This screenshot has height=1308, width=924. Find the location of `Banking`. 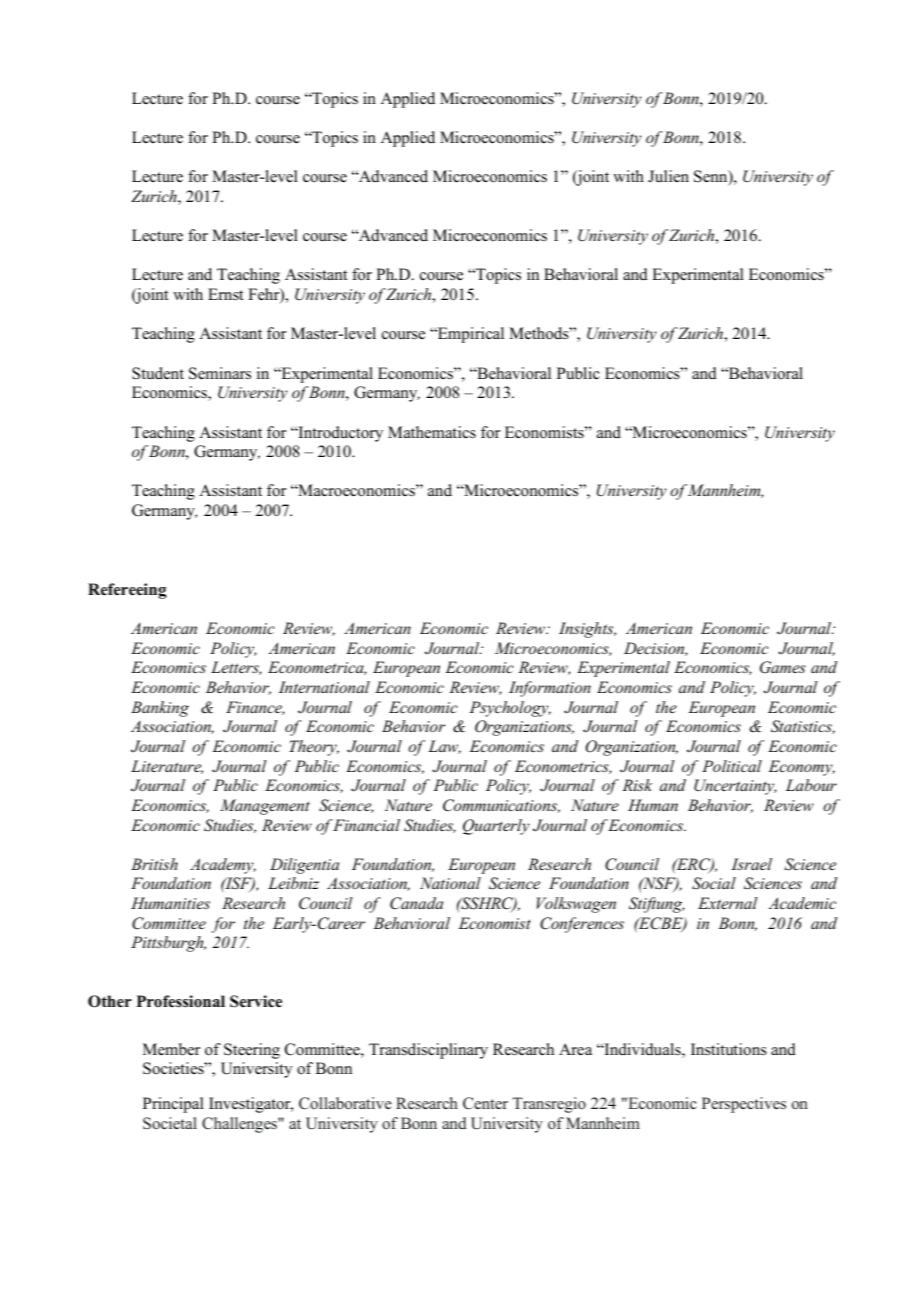

Banking is located at coordinates (160, 709).
